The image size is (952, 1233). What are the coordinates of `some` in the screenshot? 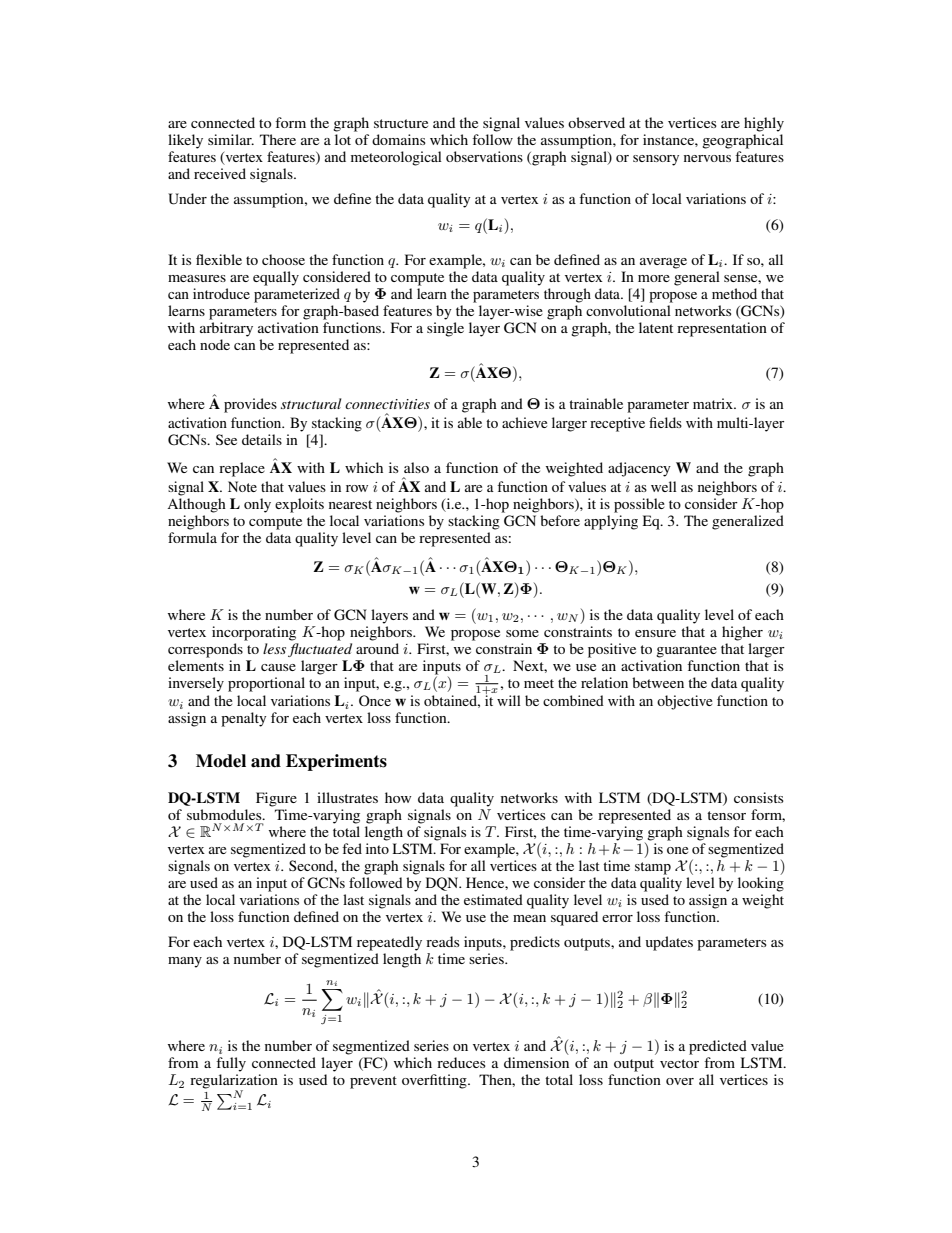 It's located at (522, 633).
